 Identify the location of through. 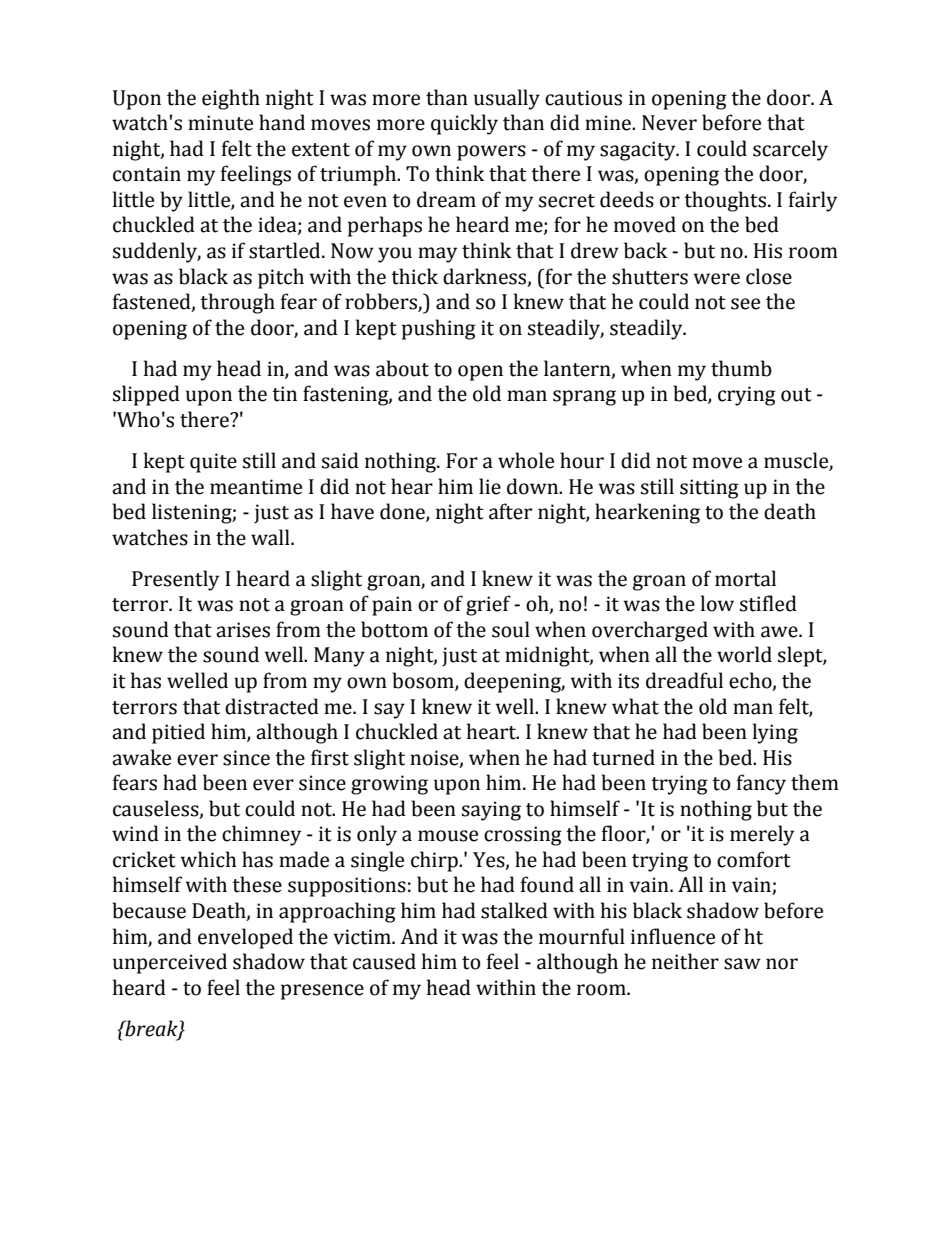
(237, 303).
